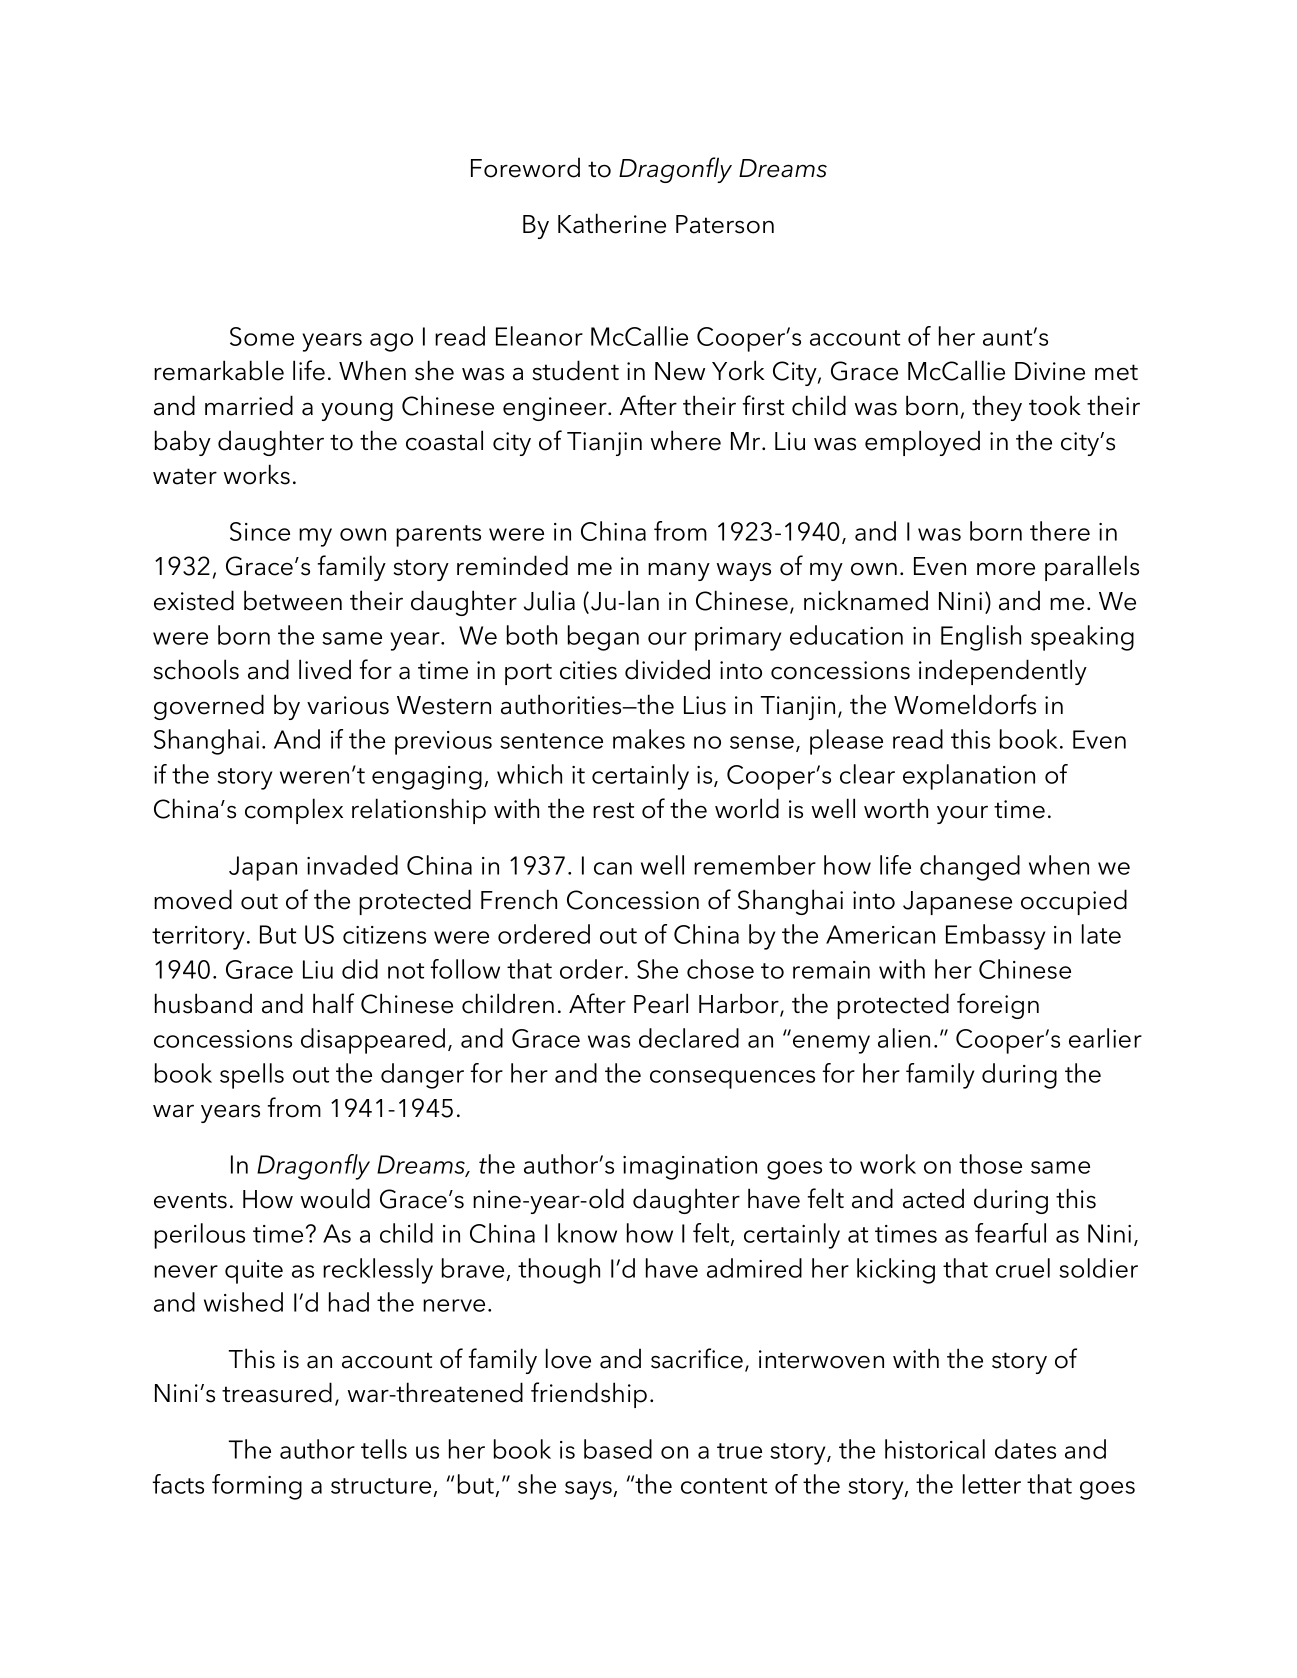 This screenshot has width=1297, height=1678. Describe the element at coordinates (257, 1487) in the screenshot. I see `forming` at that location.
